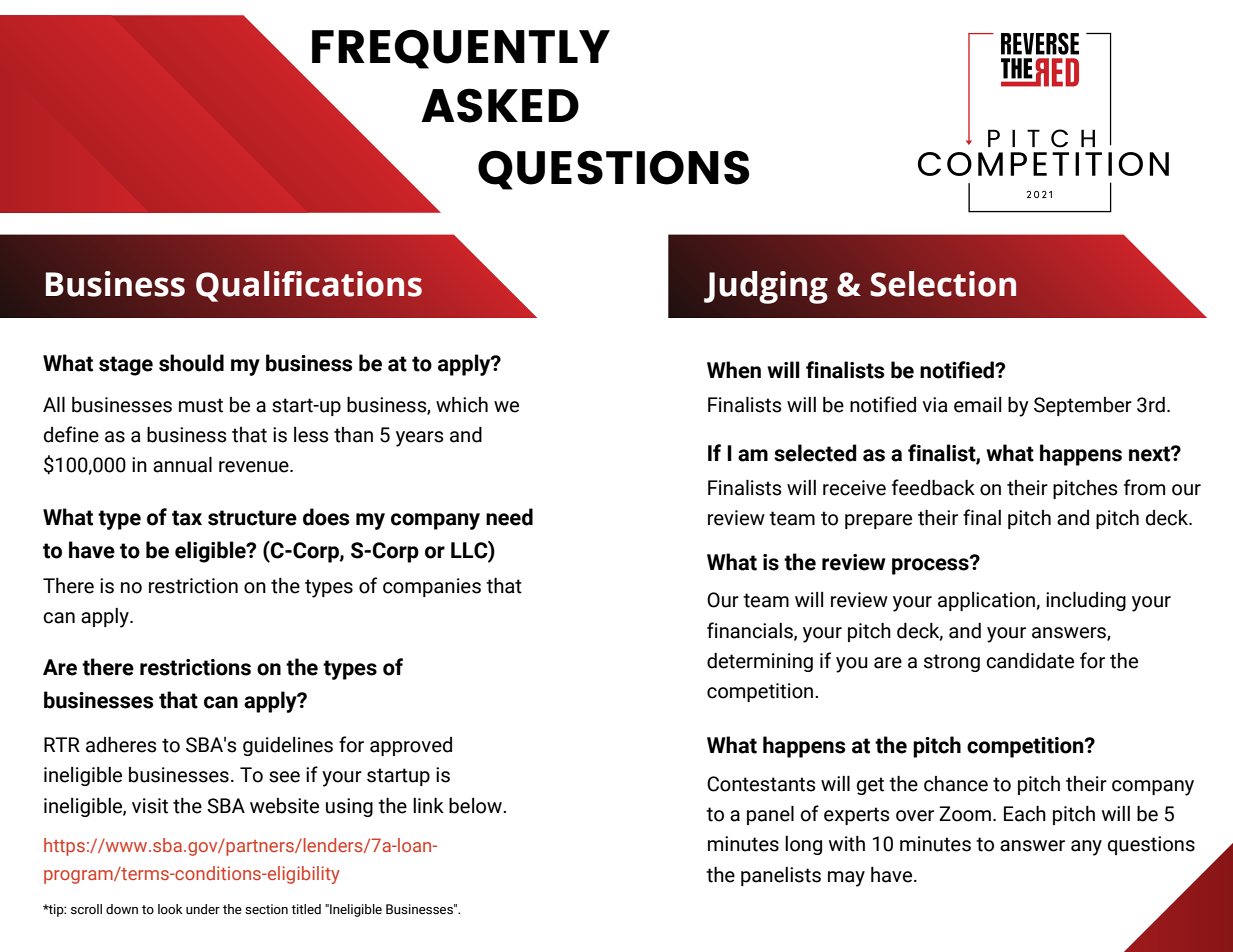 Image resolution: width=1233 pixels, height=952 pixels. Describe the element at coordinates (121, 745) in the screenshot. I see `adheres` at that location.
